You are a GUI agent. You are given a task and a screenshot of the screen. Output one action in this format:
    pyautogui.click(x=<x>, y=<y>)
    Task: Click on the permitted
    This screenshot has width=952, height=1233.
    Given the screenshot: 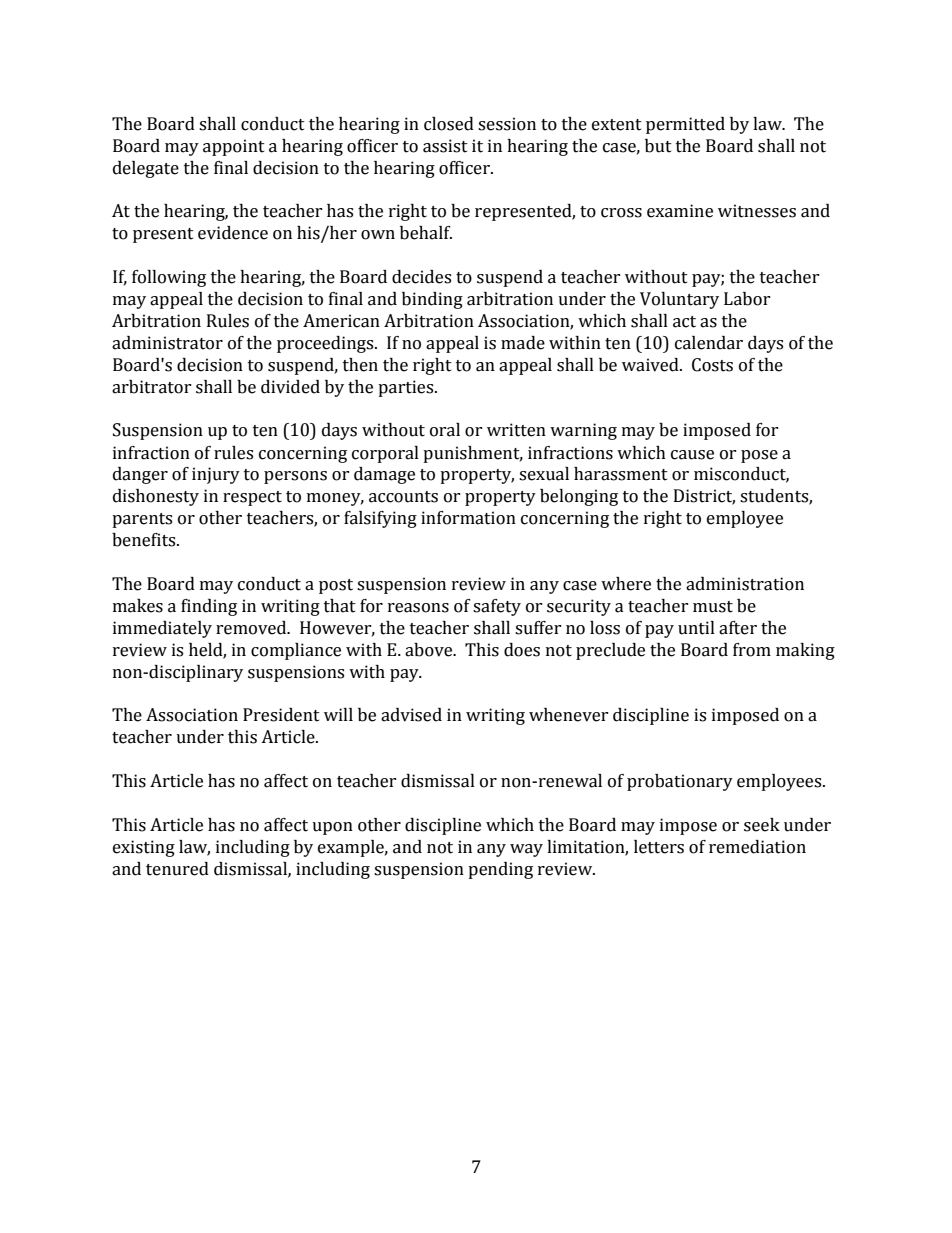 What is the action you would take?
    pyautogui.click(x=685, y=125)
